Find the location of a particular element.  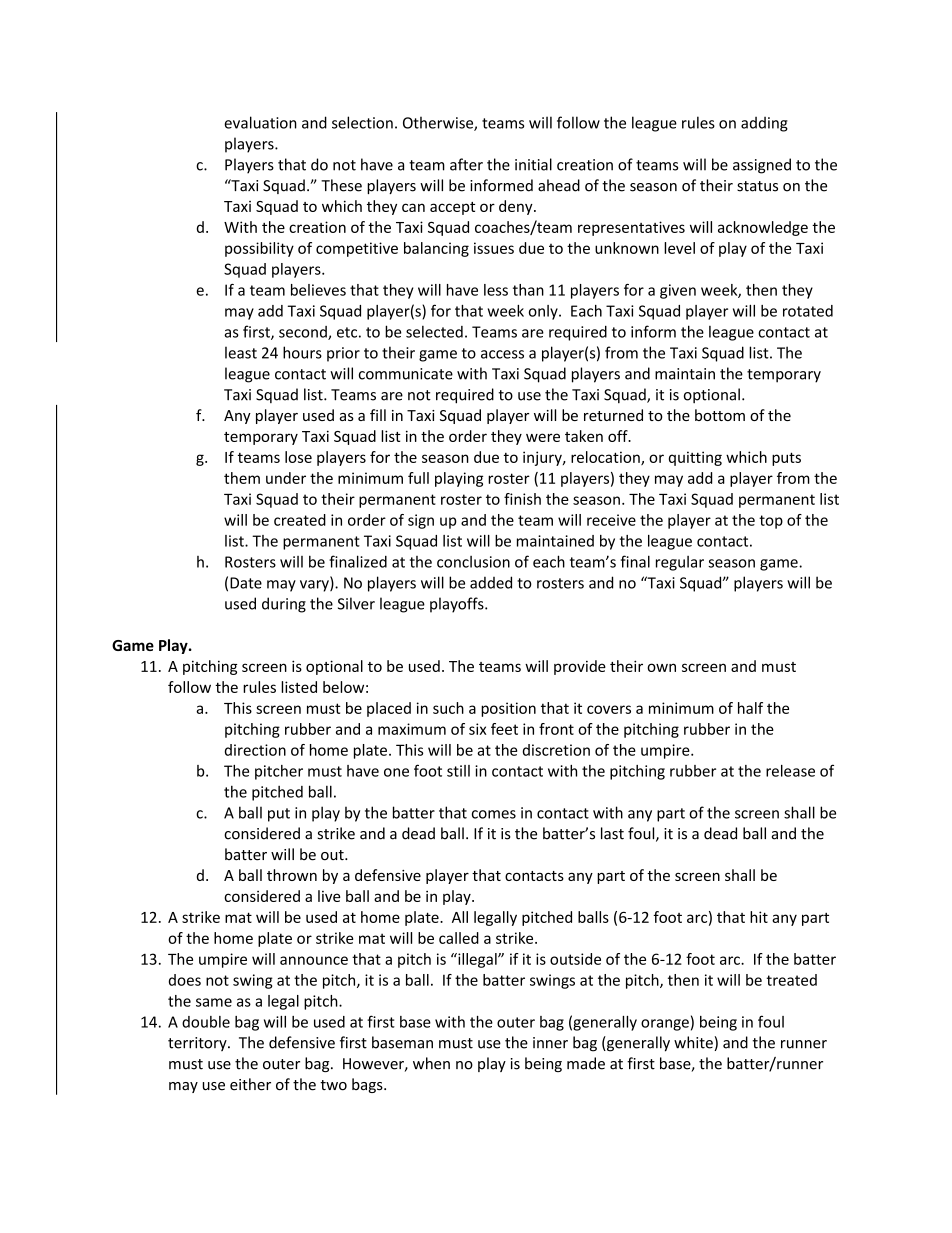

inner is located at coordinates (550, 1043).
